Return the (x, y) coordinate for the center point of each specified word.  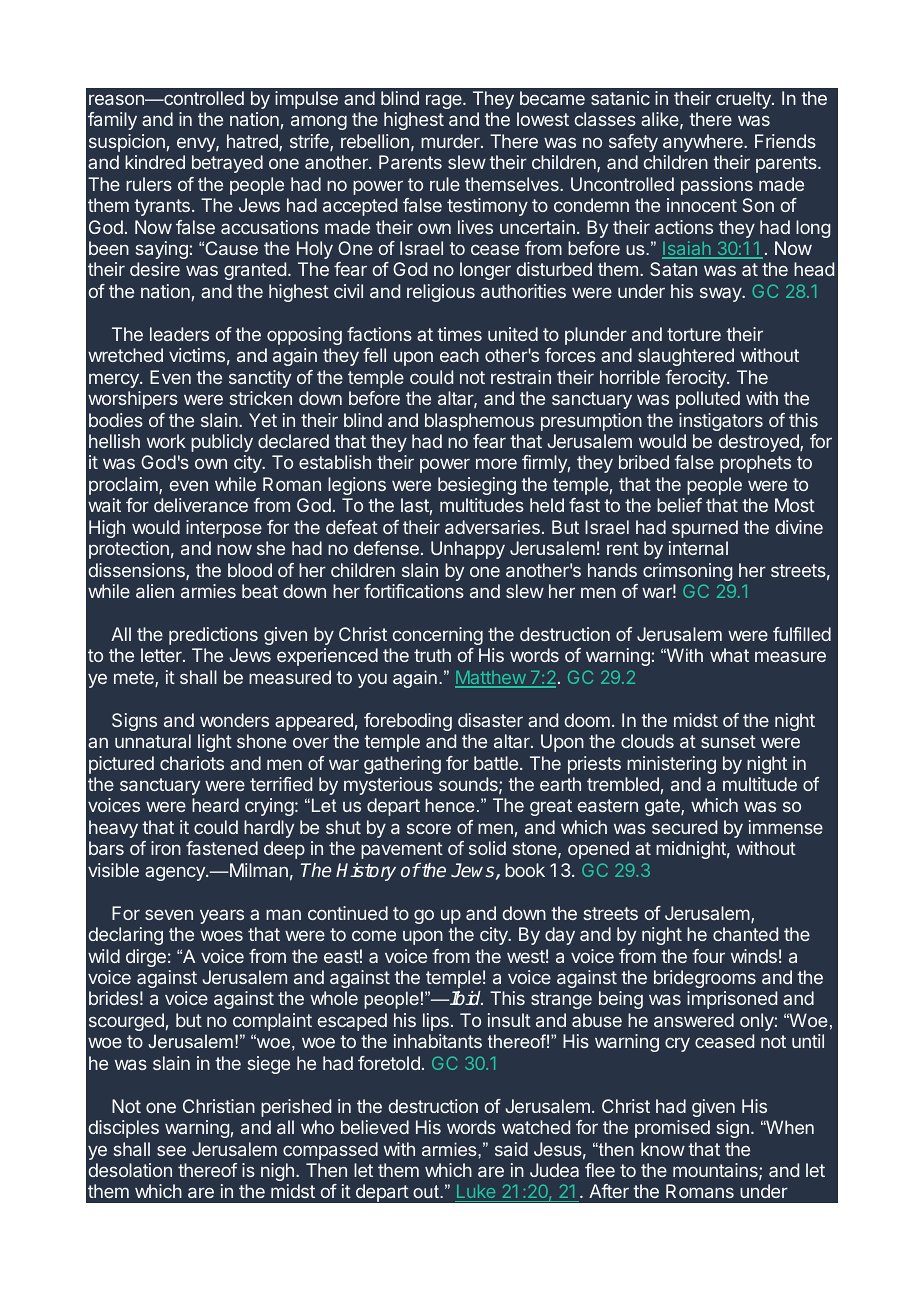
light (215, 743)
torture (694, 334)
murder (451, 141)
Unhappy (468, 550)
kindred (155, 162)
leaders (179, 334)
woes (221, 935)
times (459, 334)
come (374, 935)
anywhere (704, 143)
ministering (671, 765)
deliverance (201, 505)
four (708, 956)
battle (496, 763)
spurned (705, 529)
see (171, 1150)
